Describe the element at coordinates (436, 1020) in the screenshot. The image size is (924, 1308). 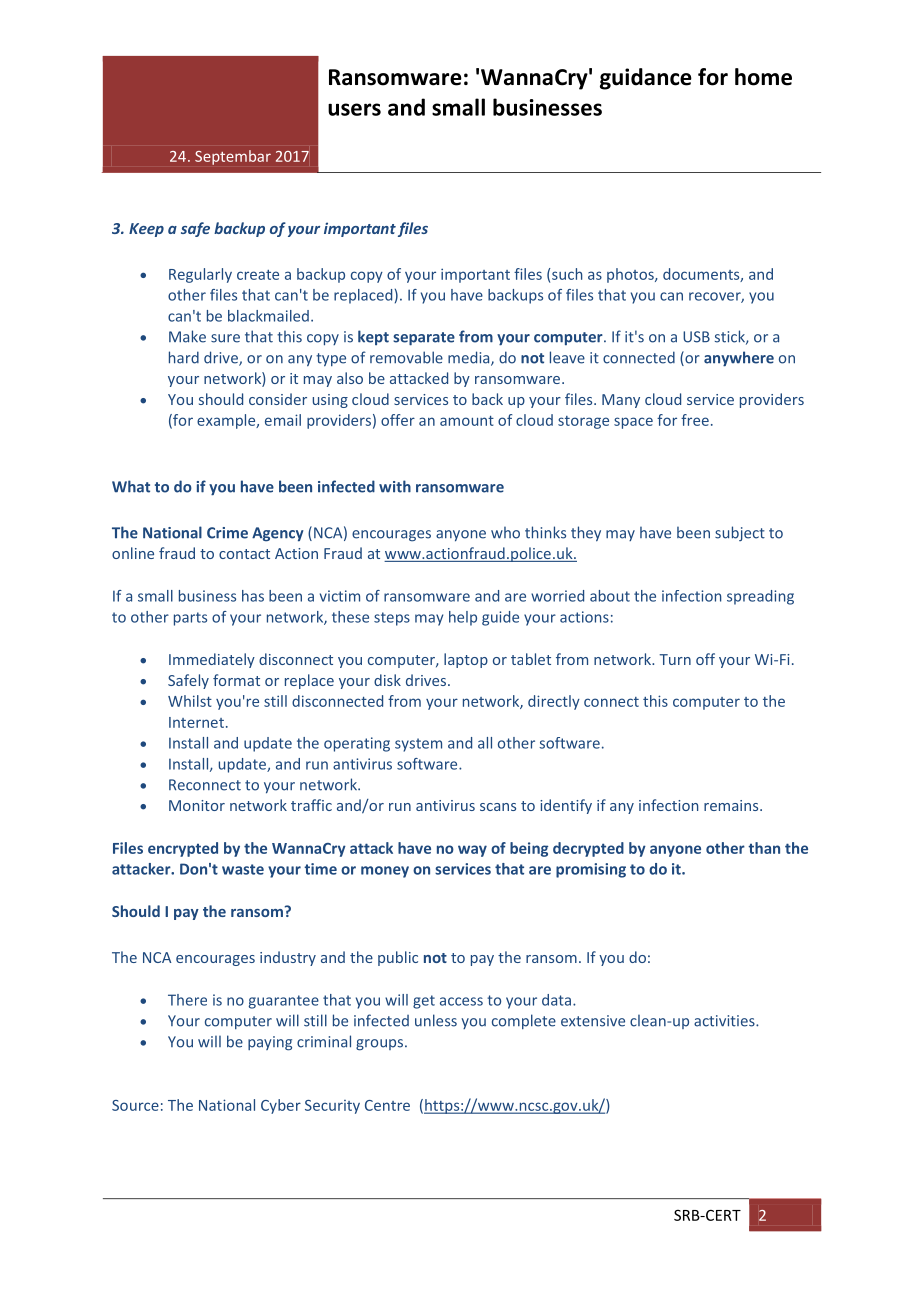
I see `unless` at that location.
